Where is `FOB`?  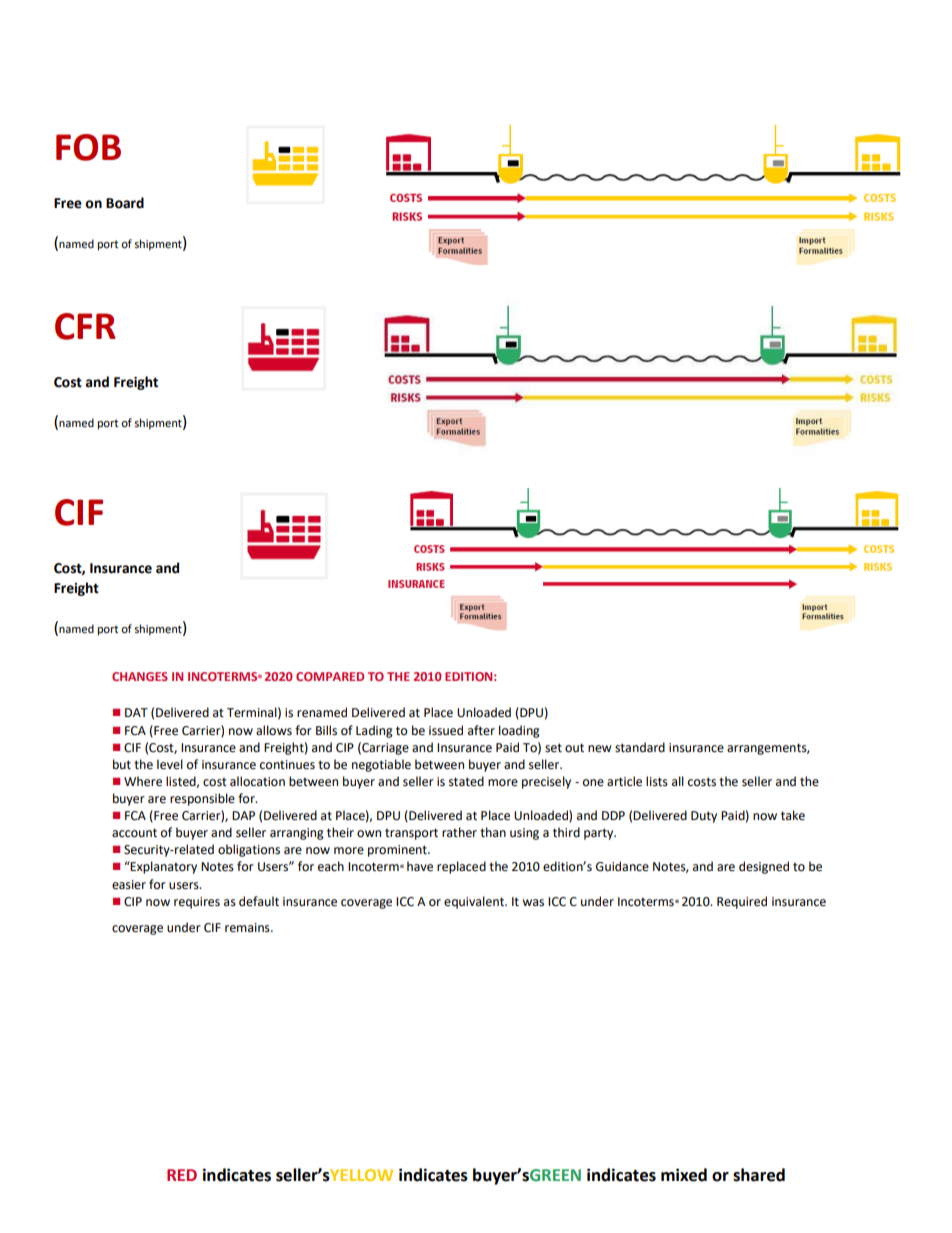 FOB is located at coordinates (88, 147).
